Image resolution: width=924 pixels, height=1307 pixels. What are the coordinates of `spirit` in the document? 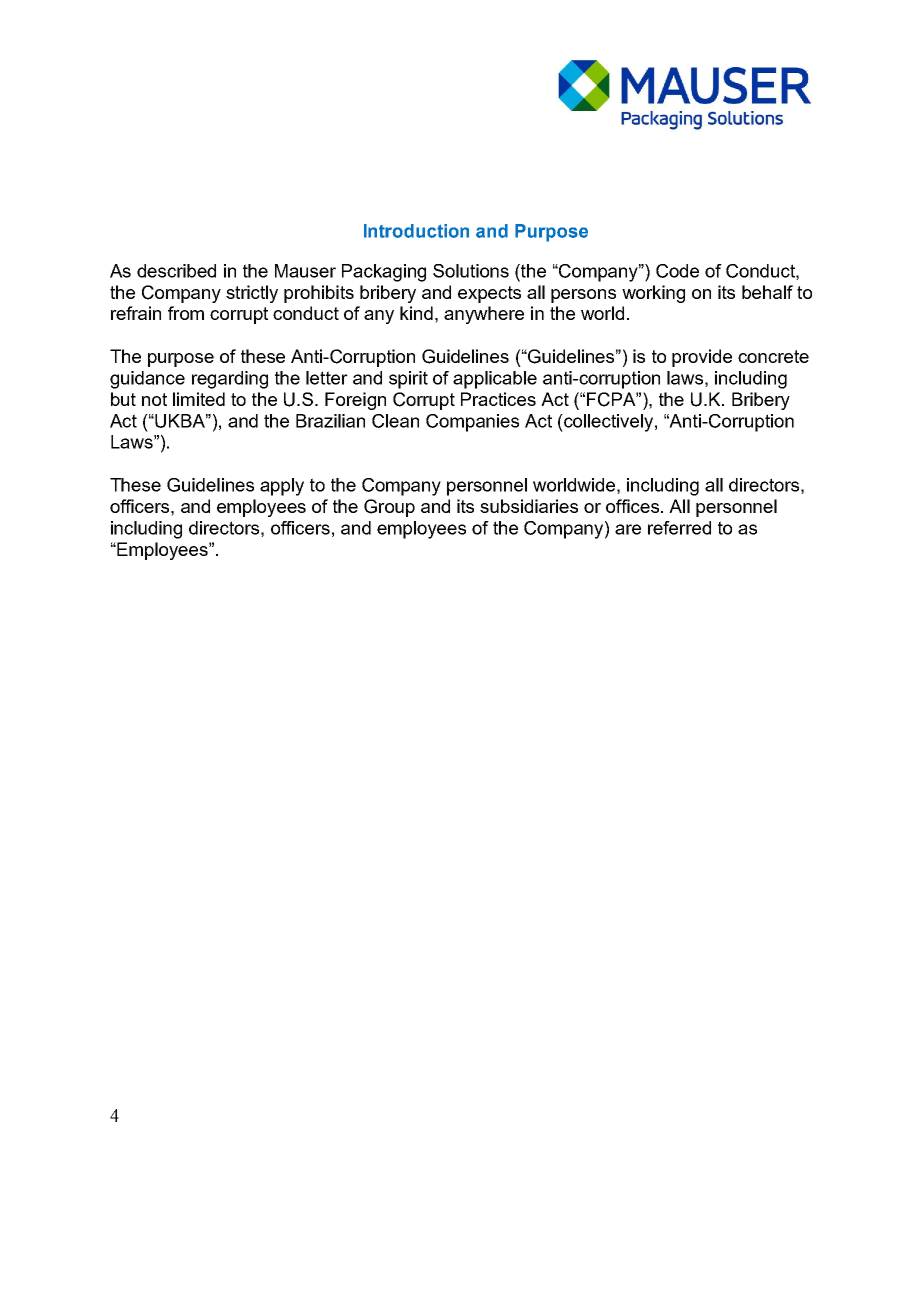 It's located at (408, 380).
